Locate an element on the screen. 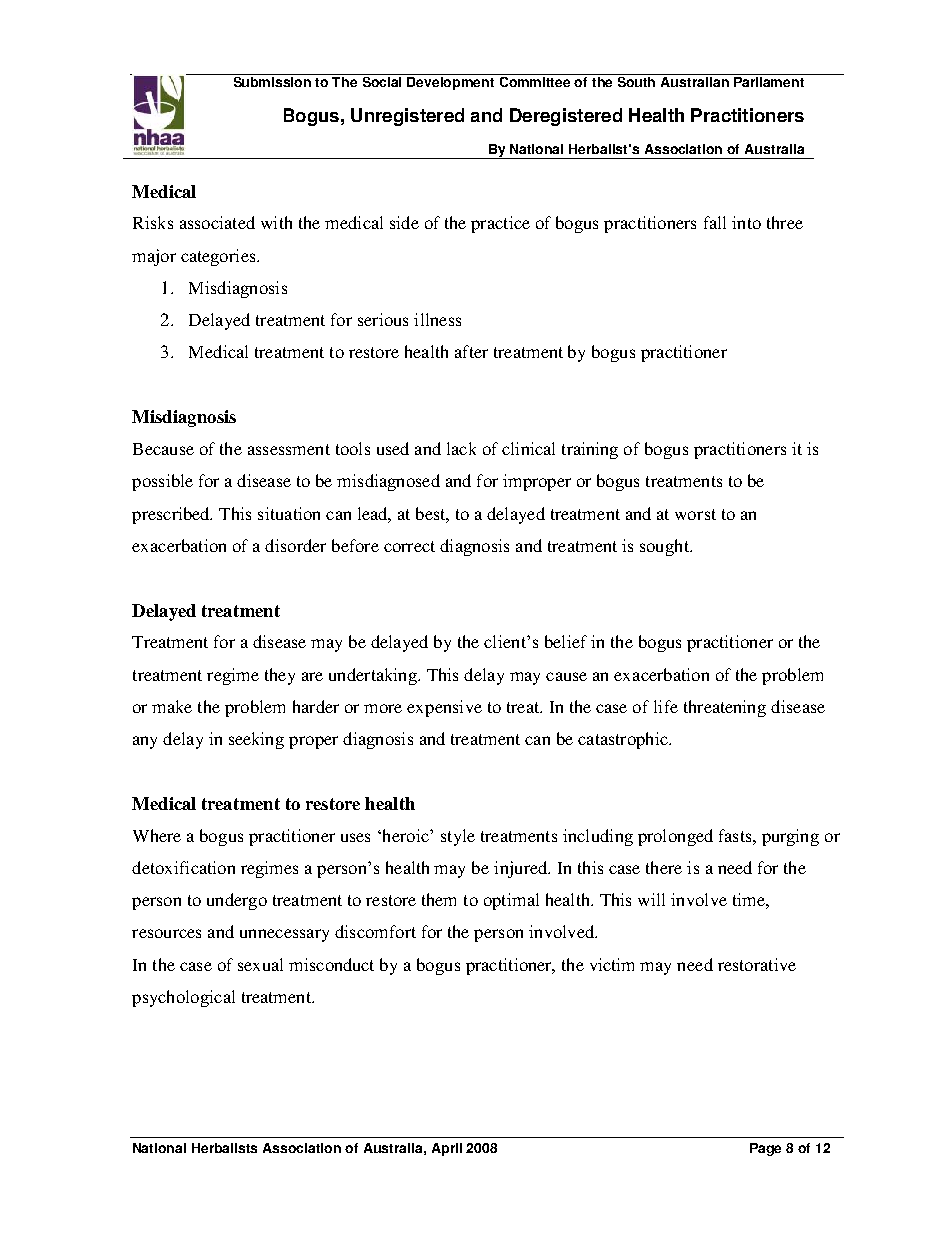 This screenshot has height=1233, width=952. Development is located at coordinates (450, 83).
